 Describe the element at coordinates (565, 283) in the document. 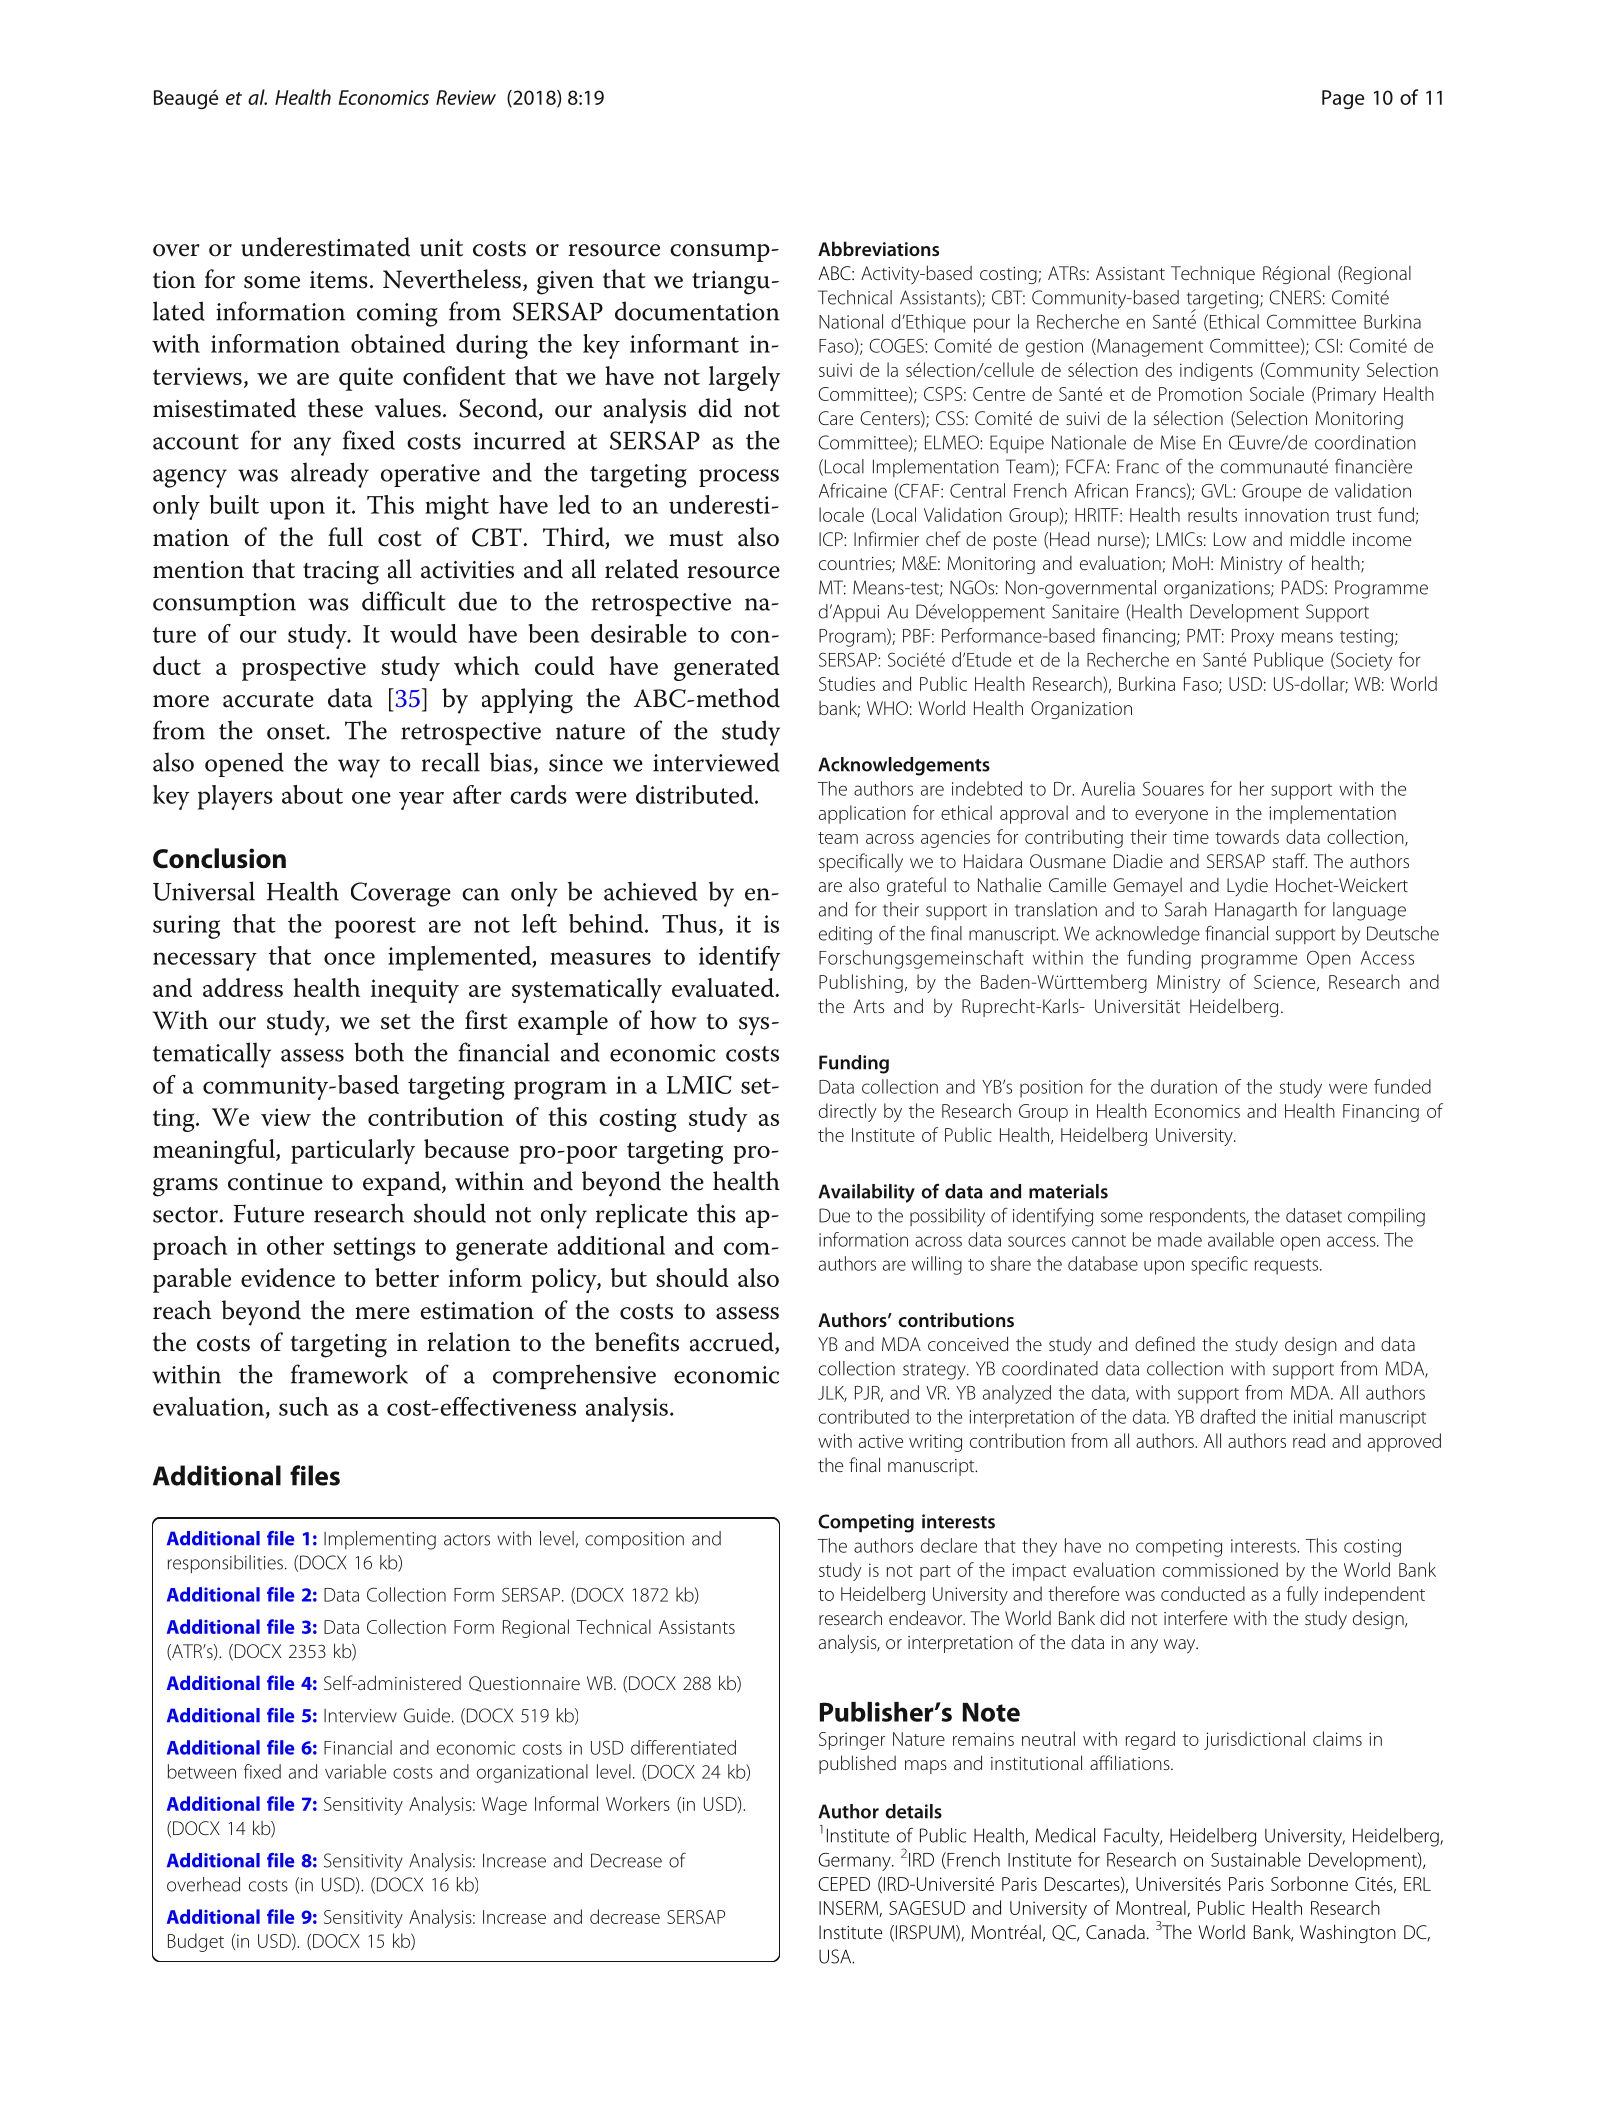

I see `given` at that location.
